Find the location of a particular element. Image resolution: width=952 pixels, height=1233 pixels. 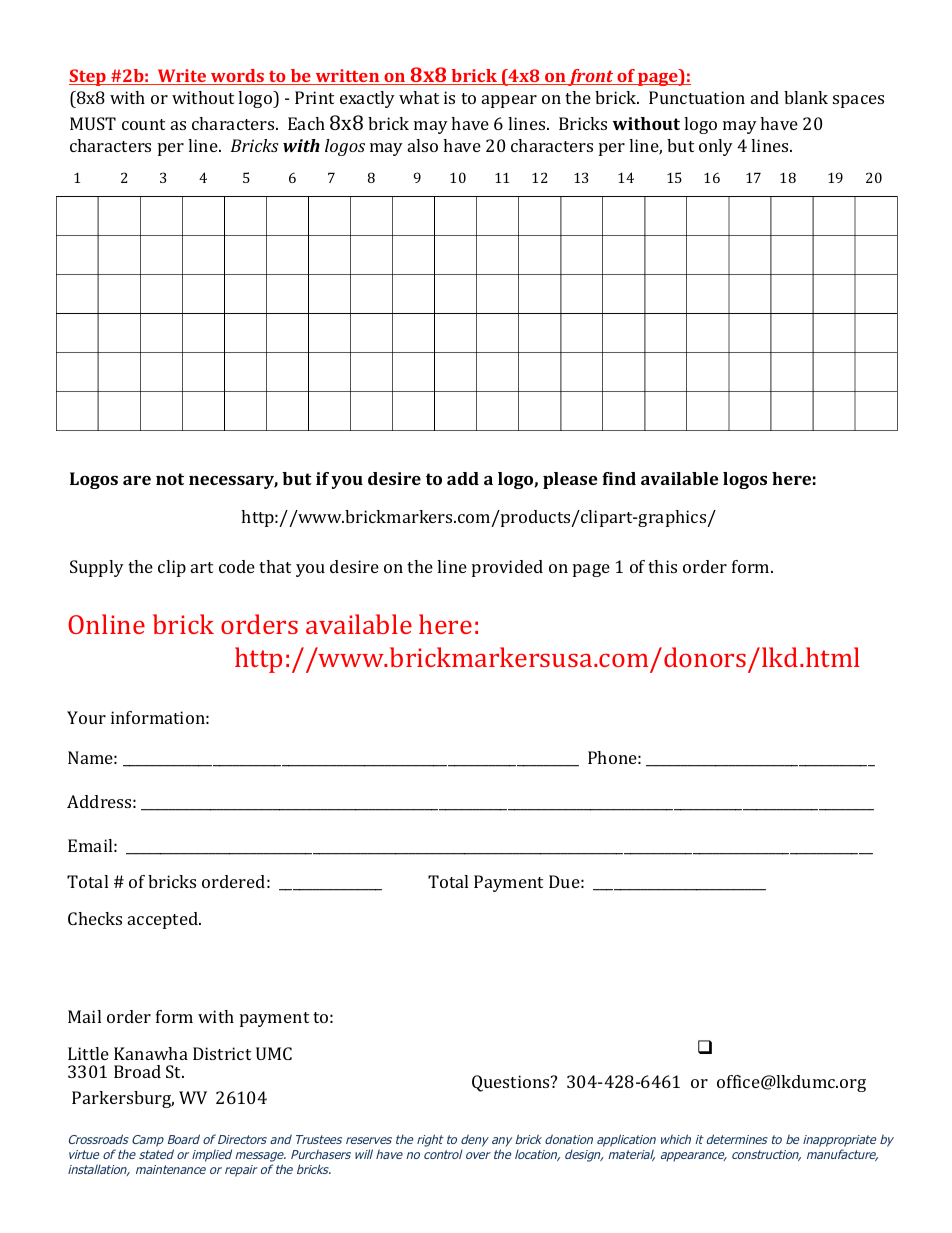

Your is located at coordinates (86, 717).
